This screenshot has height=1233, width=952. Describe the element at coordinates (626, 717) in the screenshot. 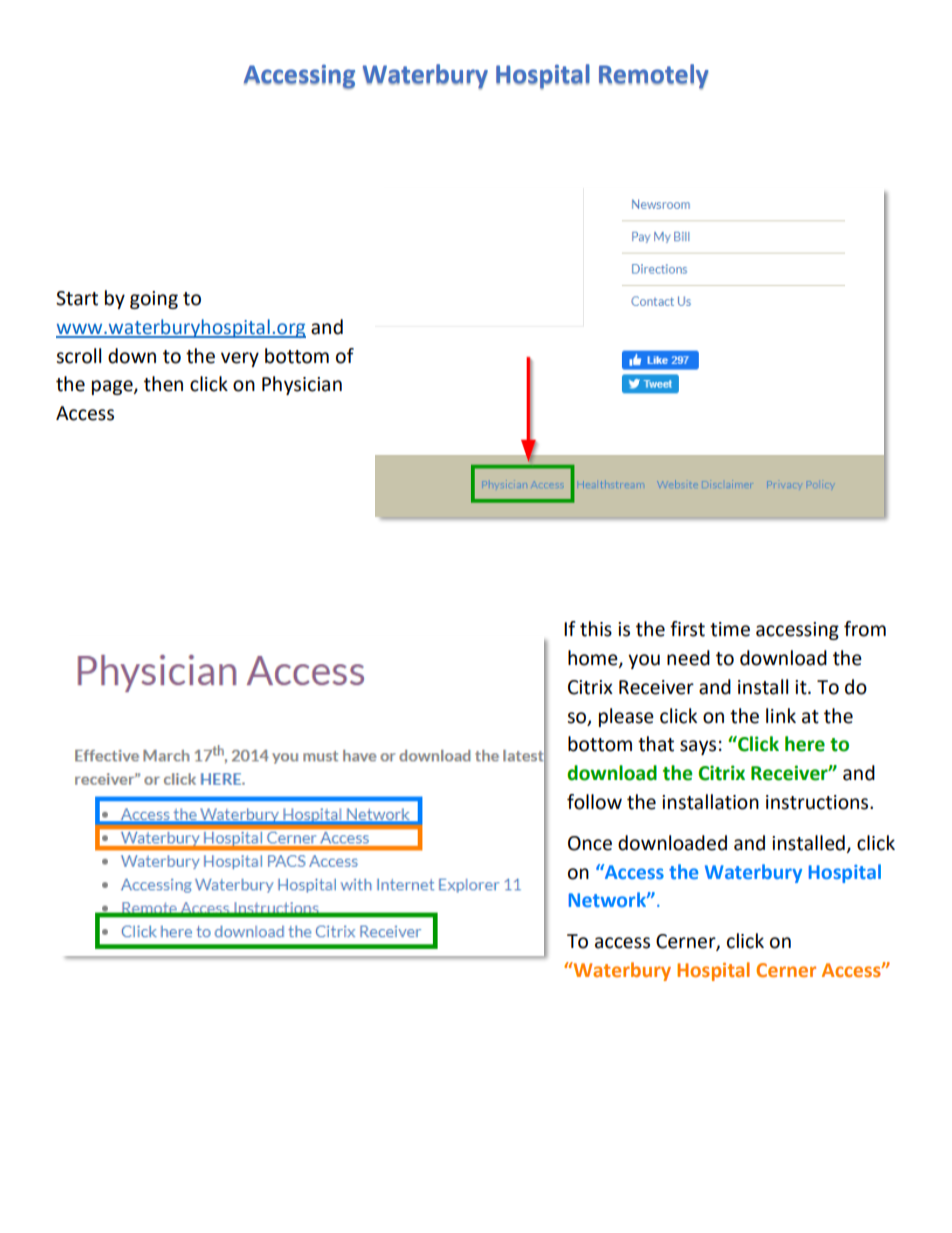

I see `please` at that location.
